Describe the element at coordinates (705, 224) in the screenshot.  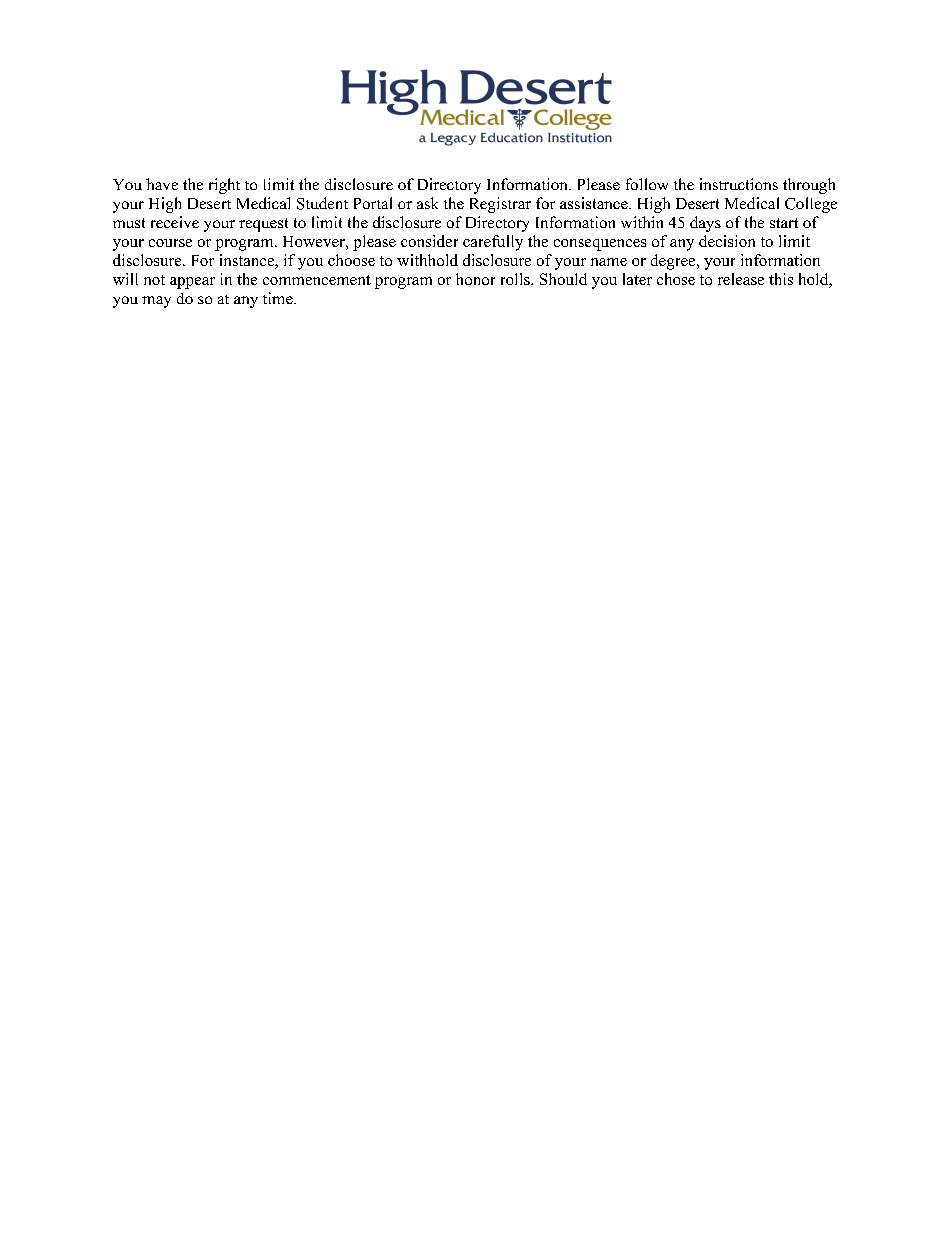
I see `days` at that location.
